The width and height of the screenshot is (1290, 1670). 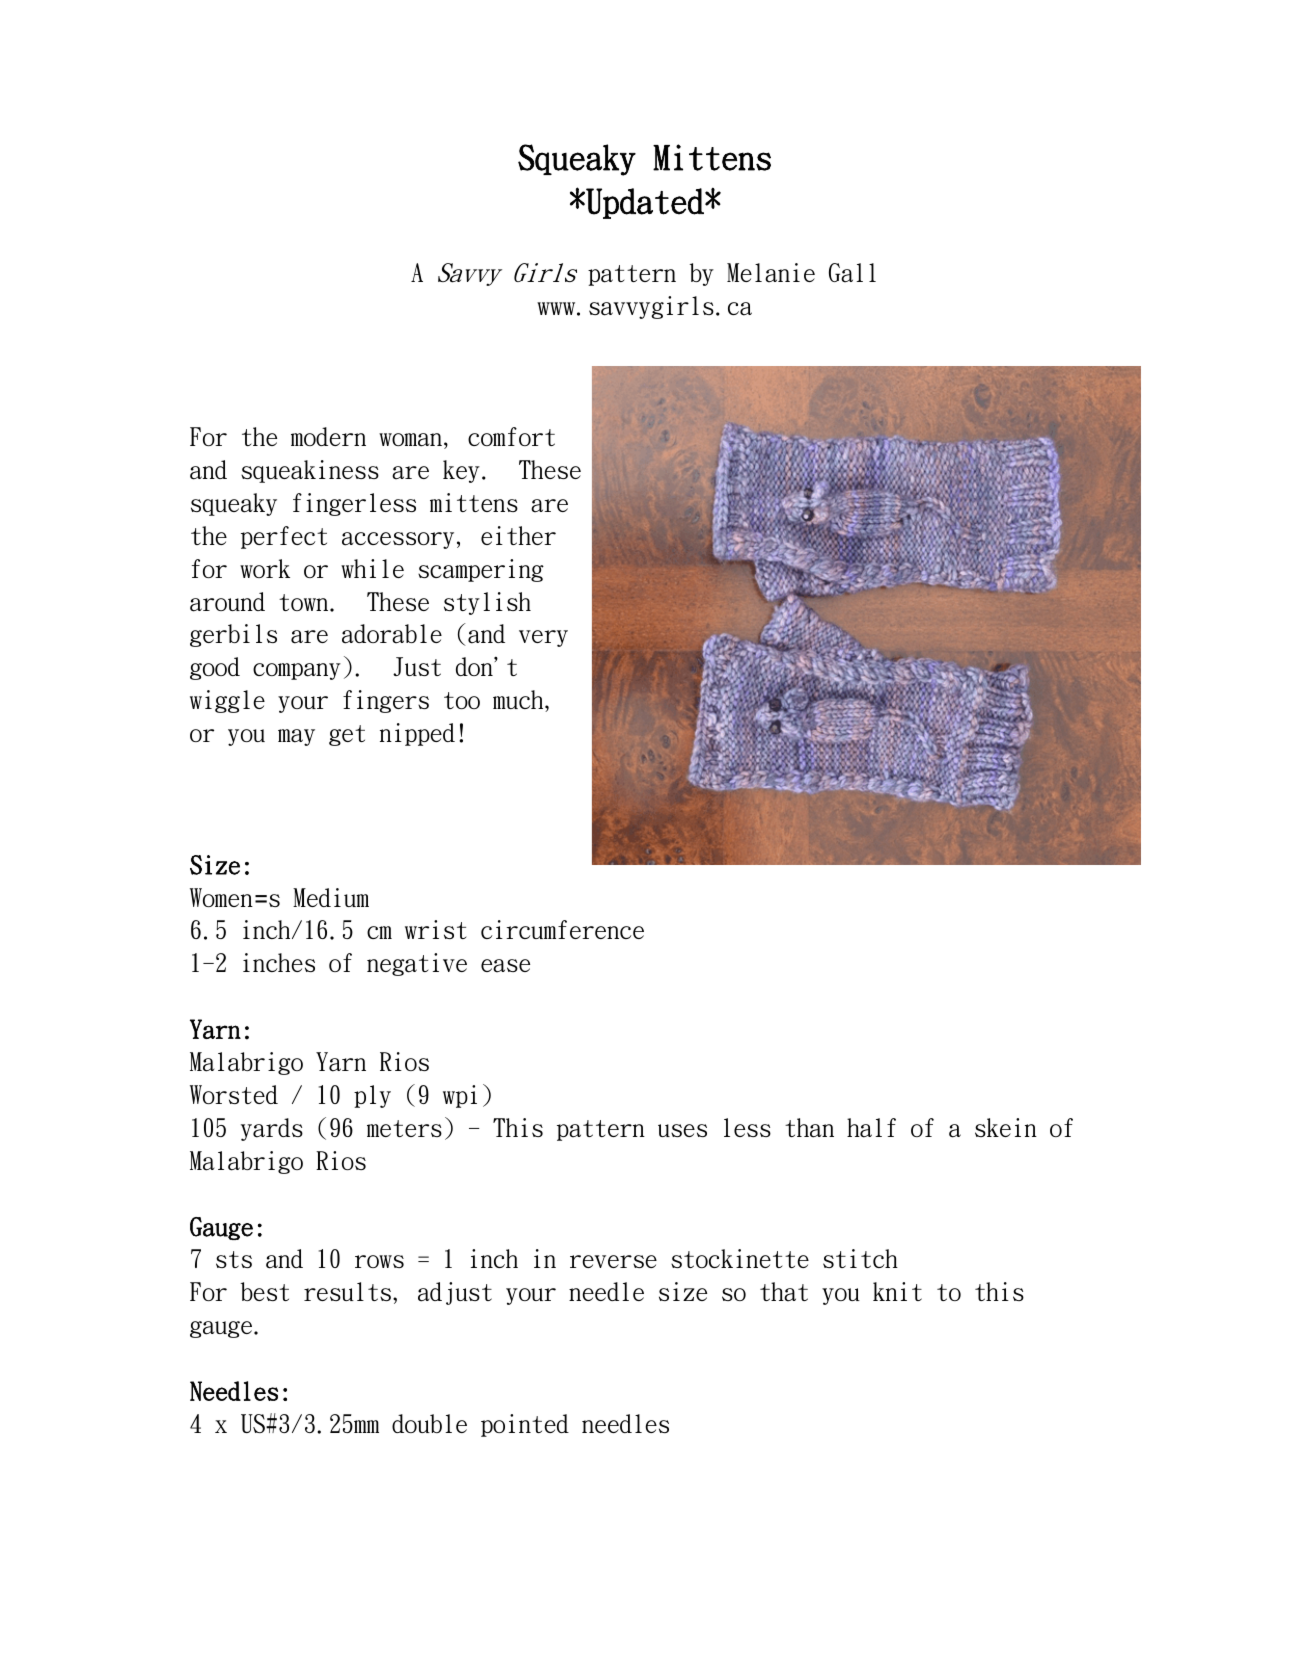 I want to click on Gall, so click(x=852, y=273).
